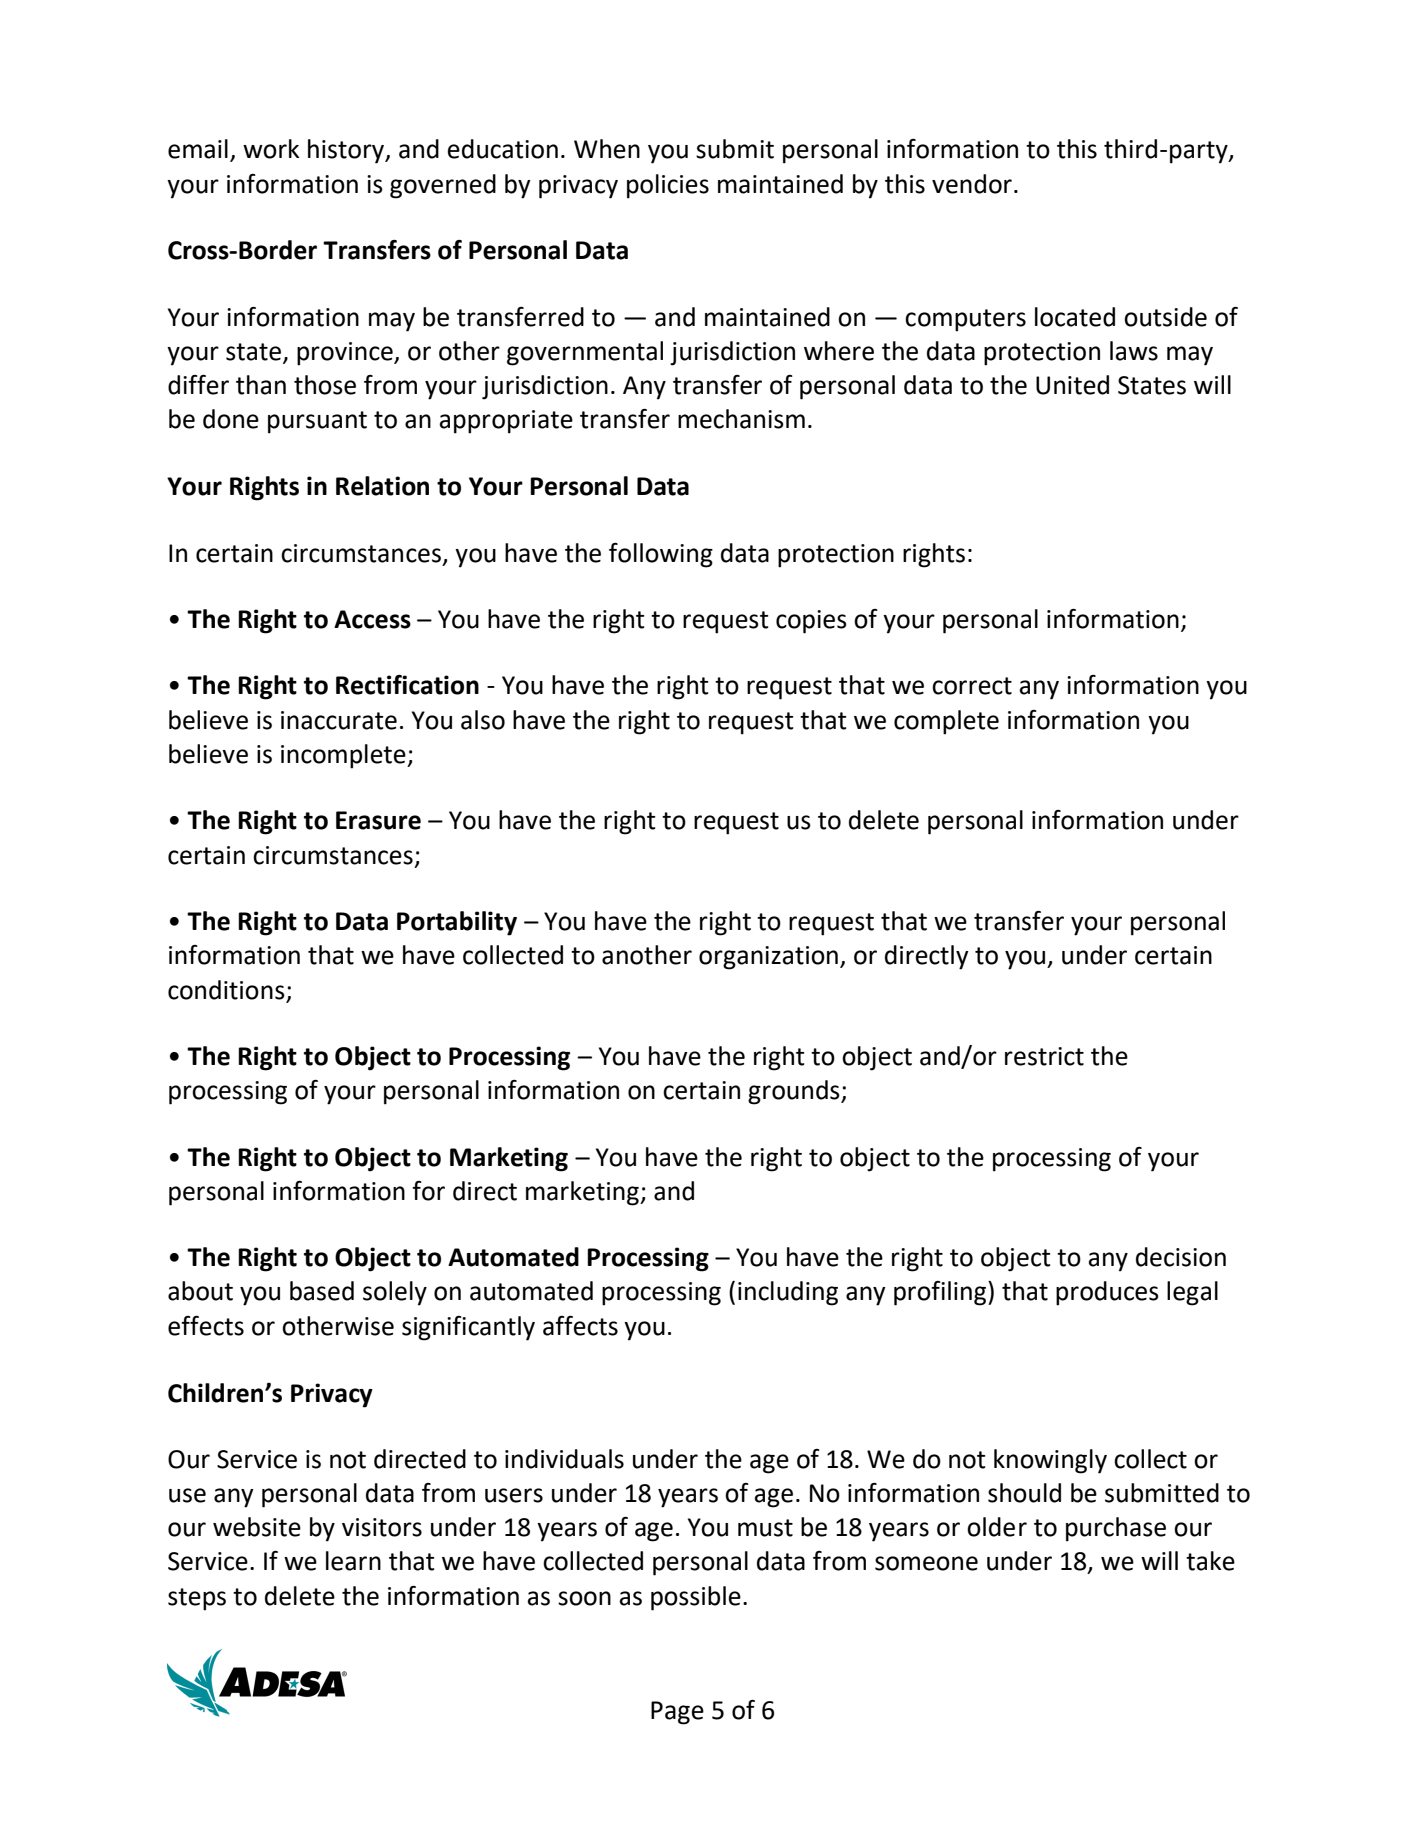  What do you see at coordinates (661, 555) in the screenshot?
I see `following` at bounding box center [661, 555].
